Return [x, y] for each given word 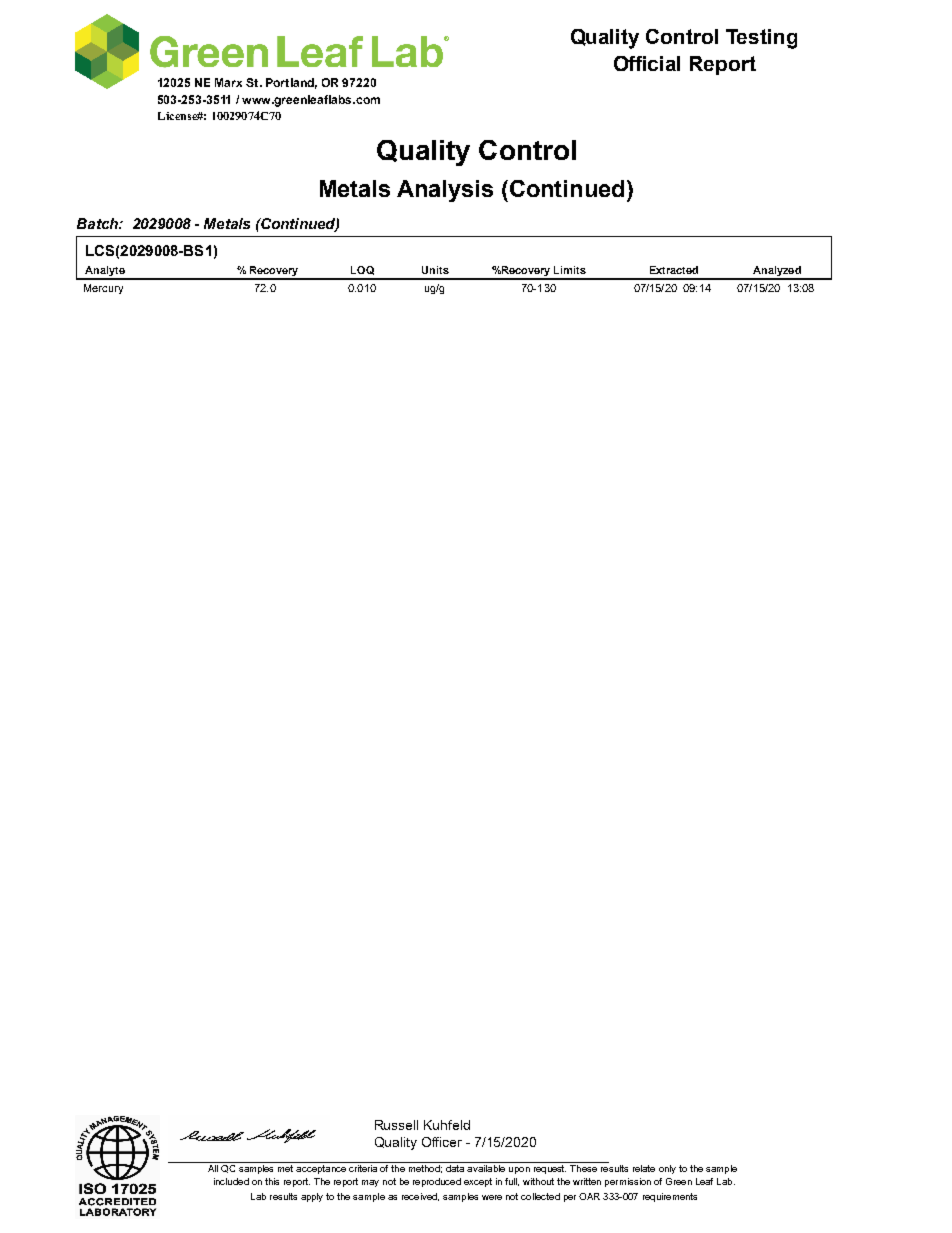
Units [435, 270]
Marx [228, 82]
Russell [396, 1125]
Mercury [103, 289]
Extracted [674, 270]
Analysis [445, 191]
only [667, 1169]
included [231, 1181]
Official [647, 63]
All [213, 1168]
